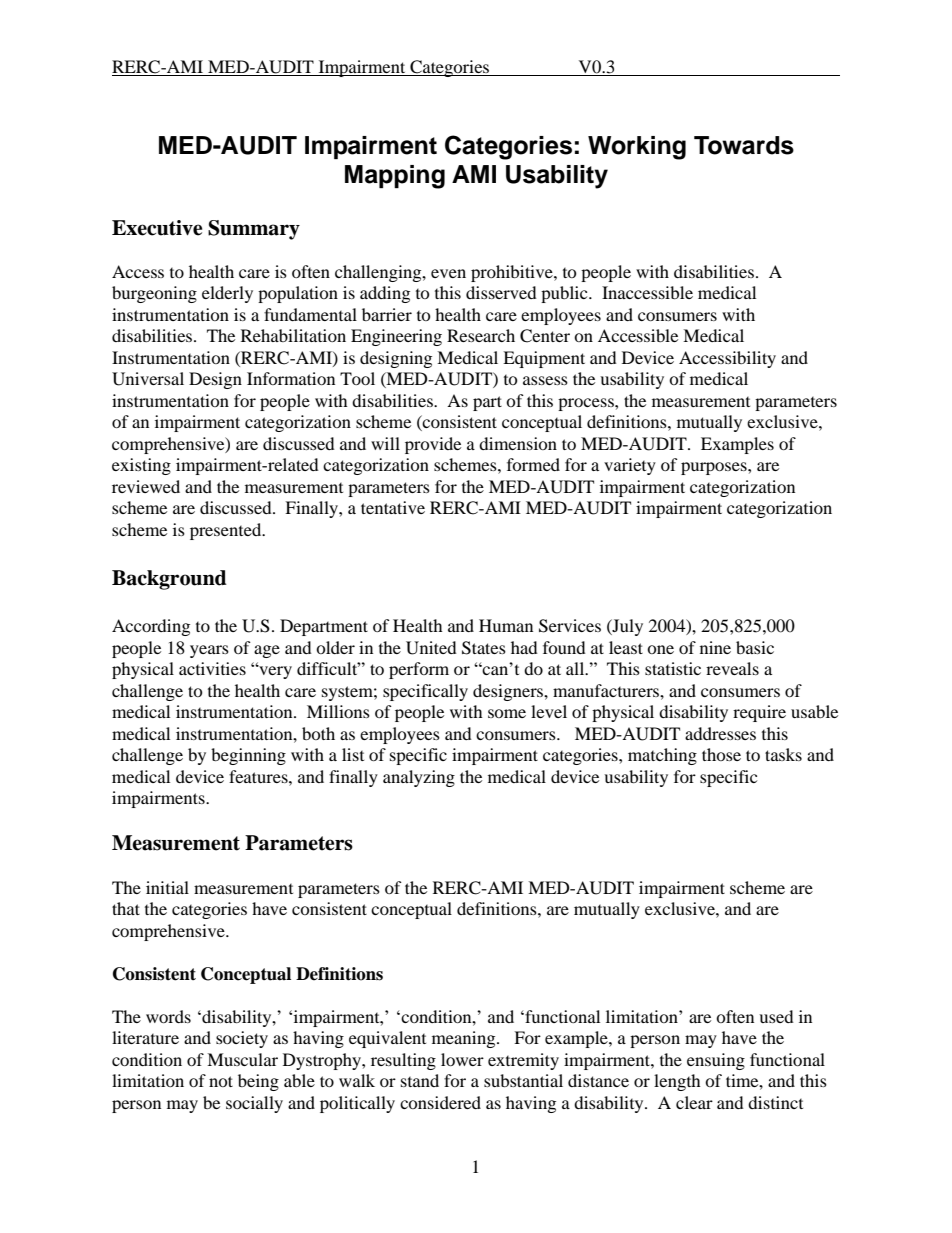  I want to click on purposes, so click(715, 468).
